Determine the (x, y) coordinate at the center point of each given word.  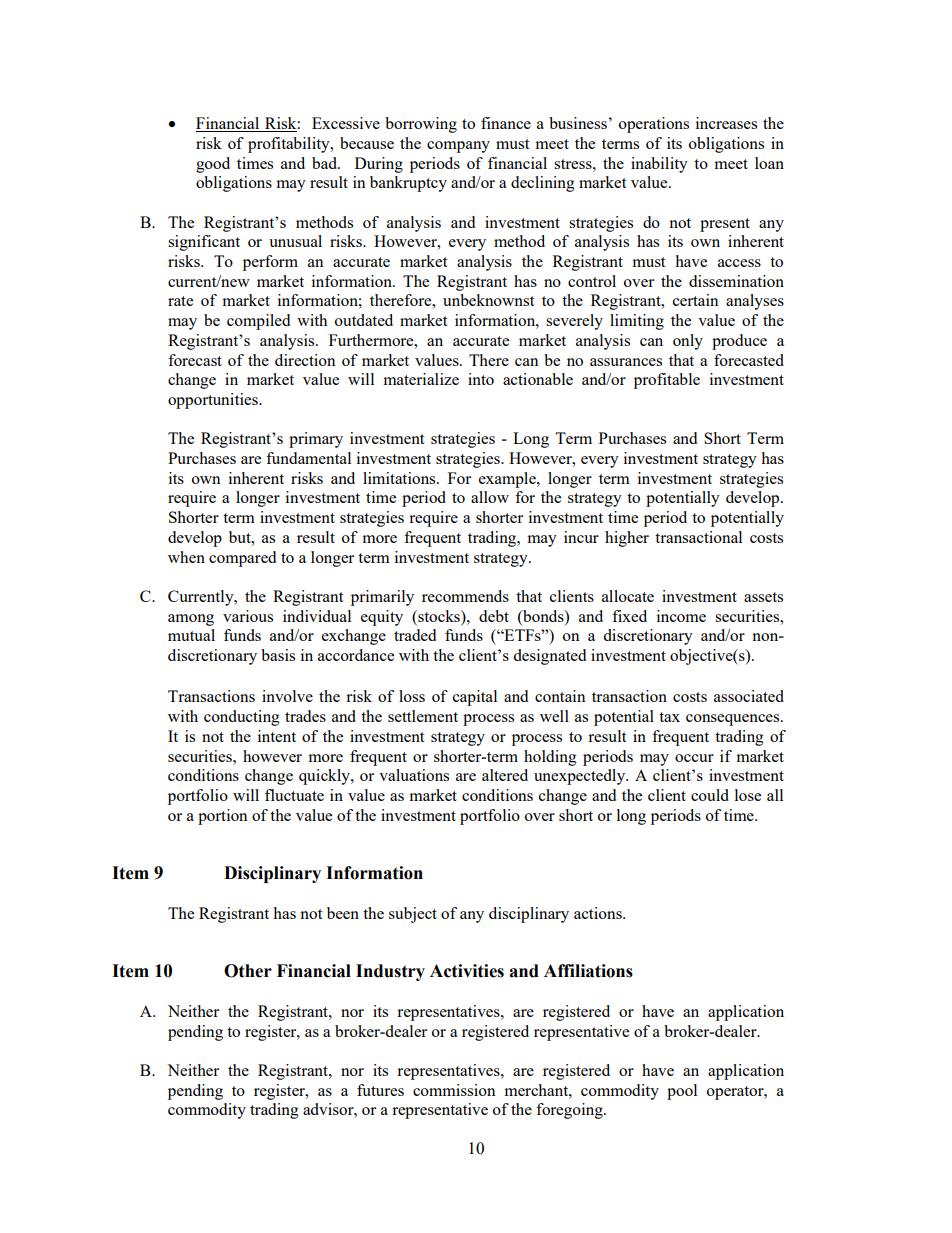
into (481, 379)
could (710, 795)
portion (223, 817)
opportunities (214, 401)
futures (380, 1090)
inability (659, 165)
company (458, 147)
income (681, 616)
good (213, 165)
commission (454, 1090)
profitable (667, 381)
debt (494, 616)
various (248, 616)
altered (505, 775)
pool (682, 1092)
